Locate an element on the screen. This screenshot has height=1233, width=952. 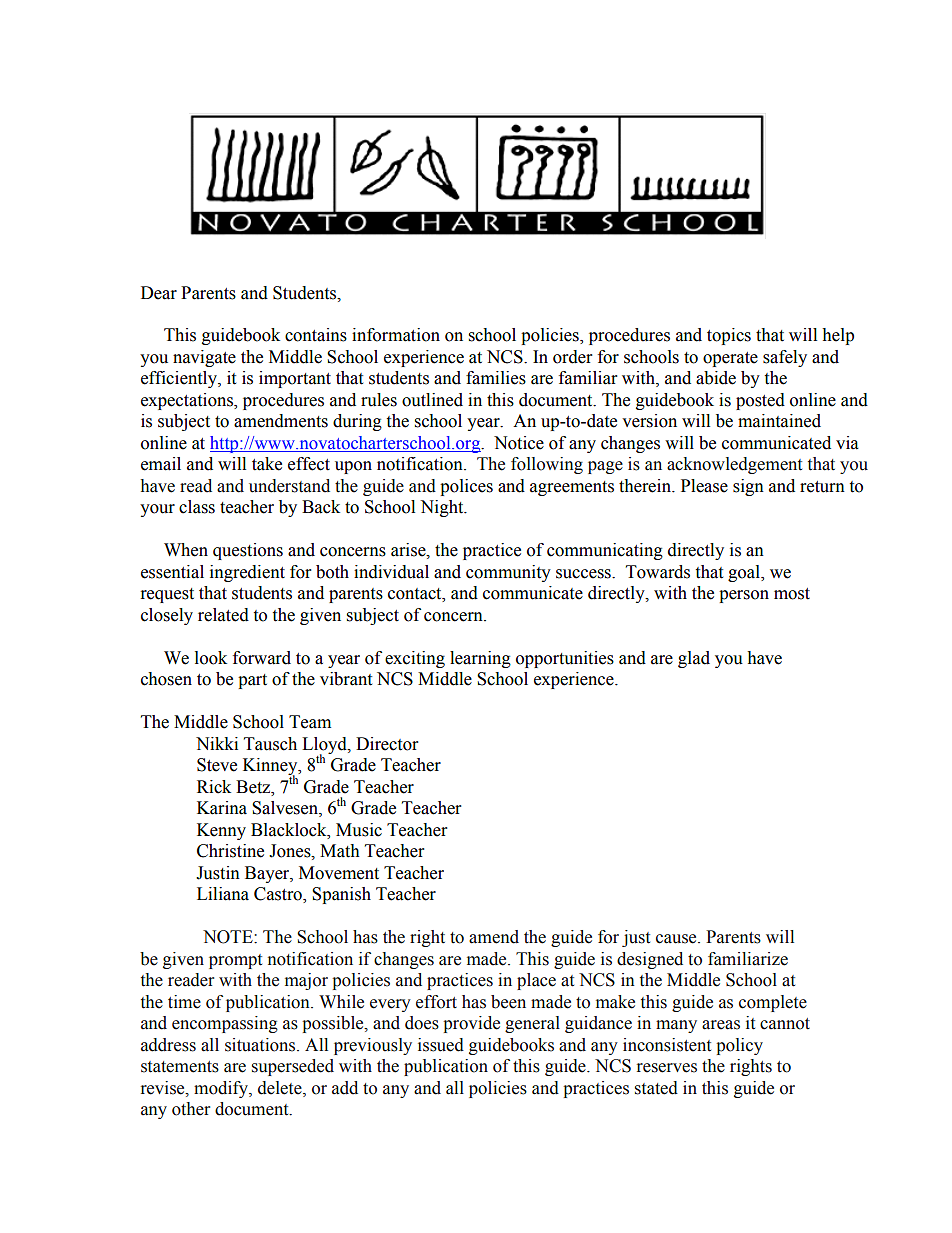
part is located at coordinates (252, 681).
